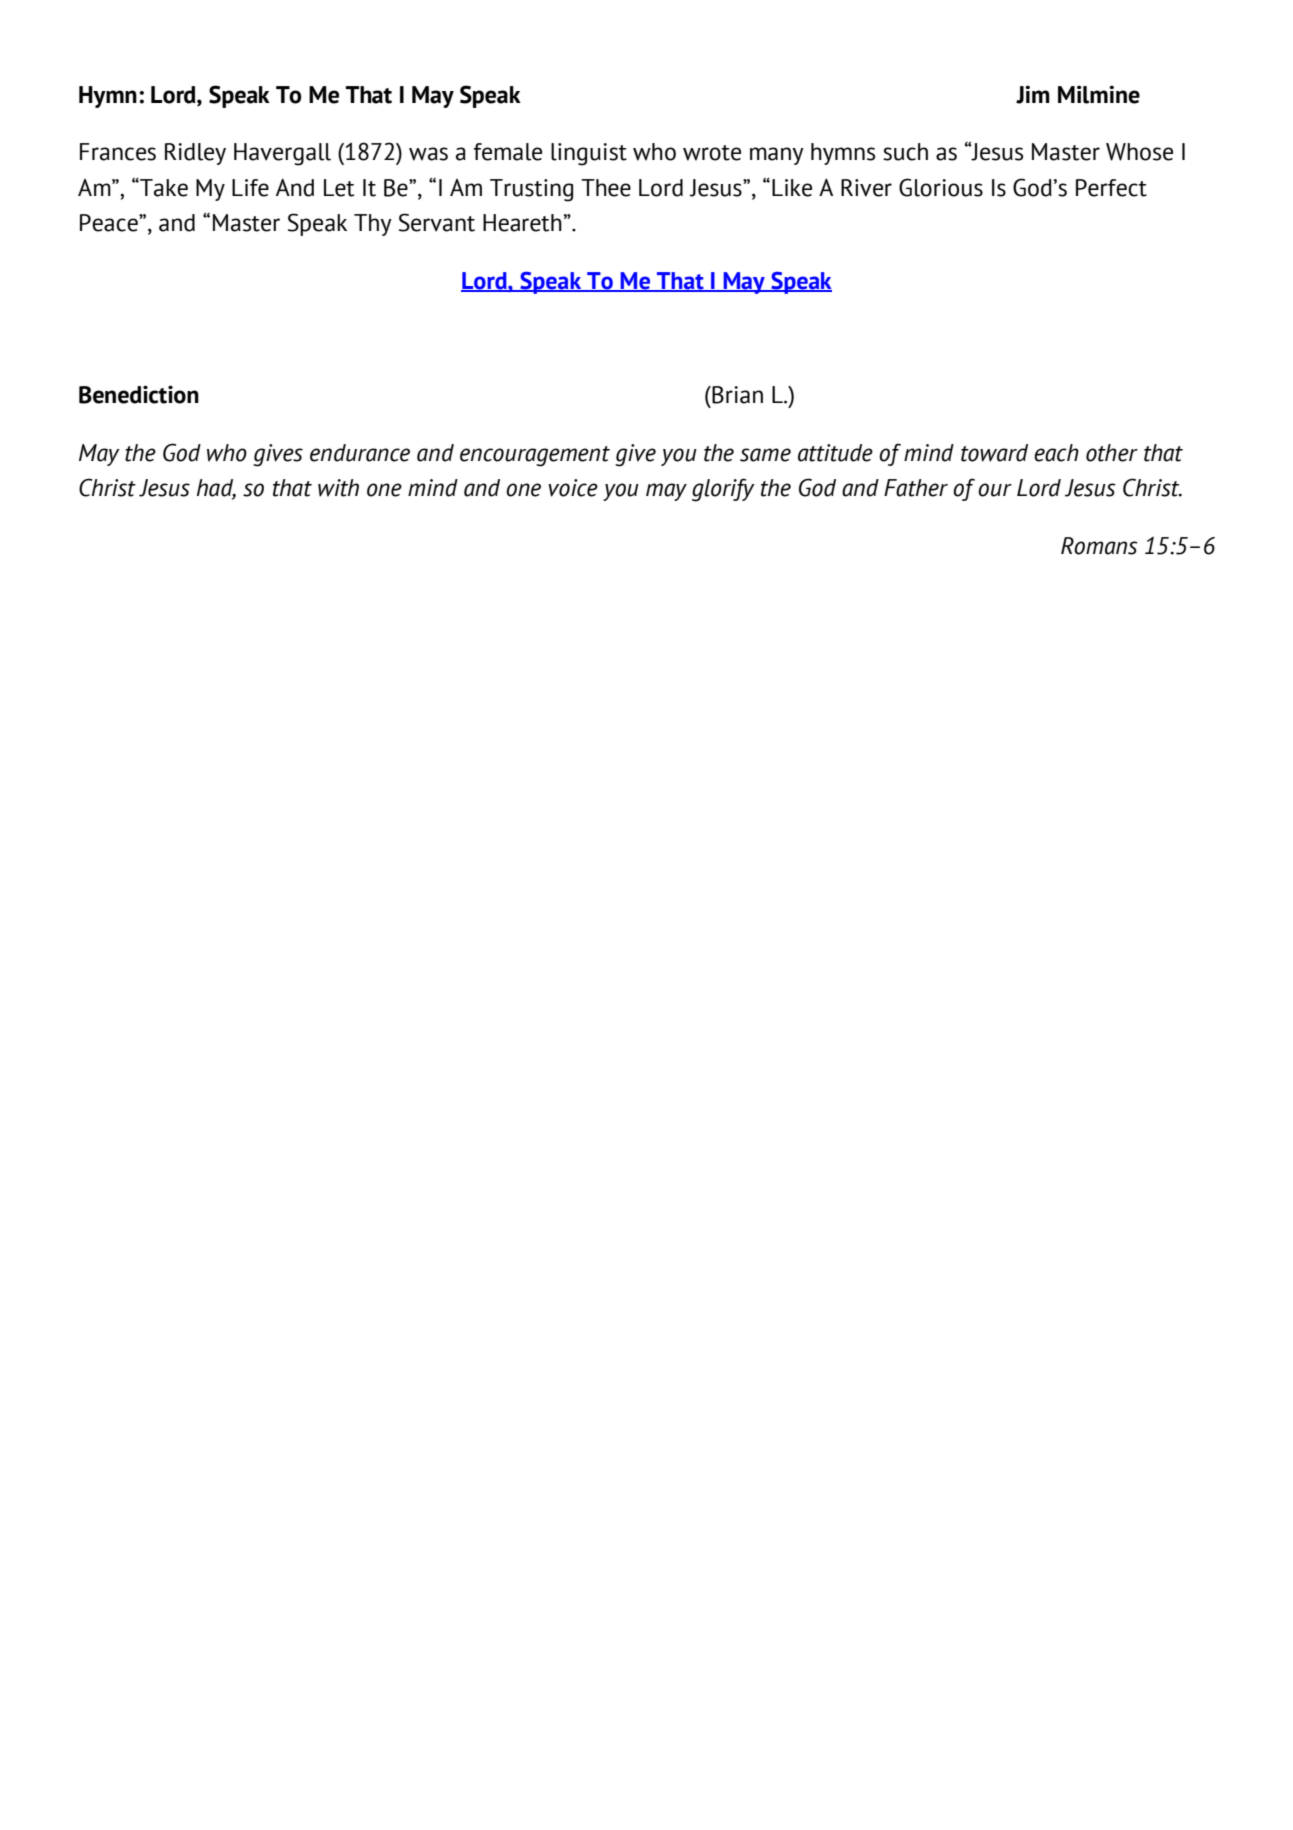 The width and height of the screenshot is (1293, 1830). I want to click on toward, so click(994, 453).
